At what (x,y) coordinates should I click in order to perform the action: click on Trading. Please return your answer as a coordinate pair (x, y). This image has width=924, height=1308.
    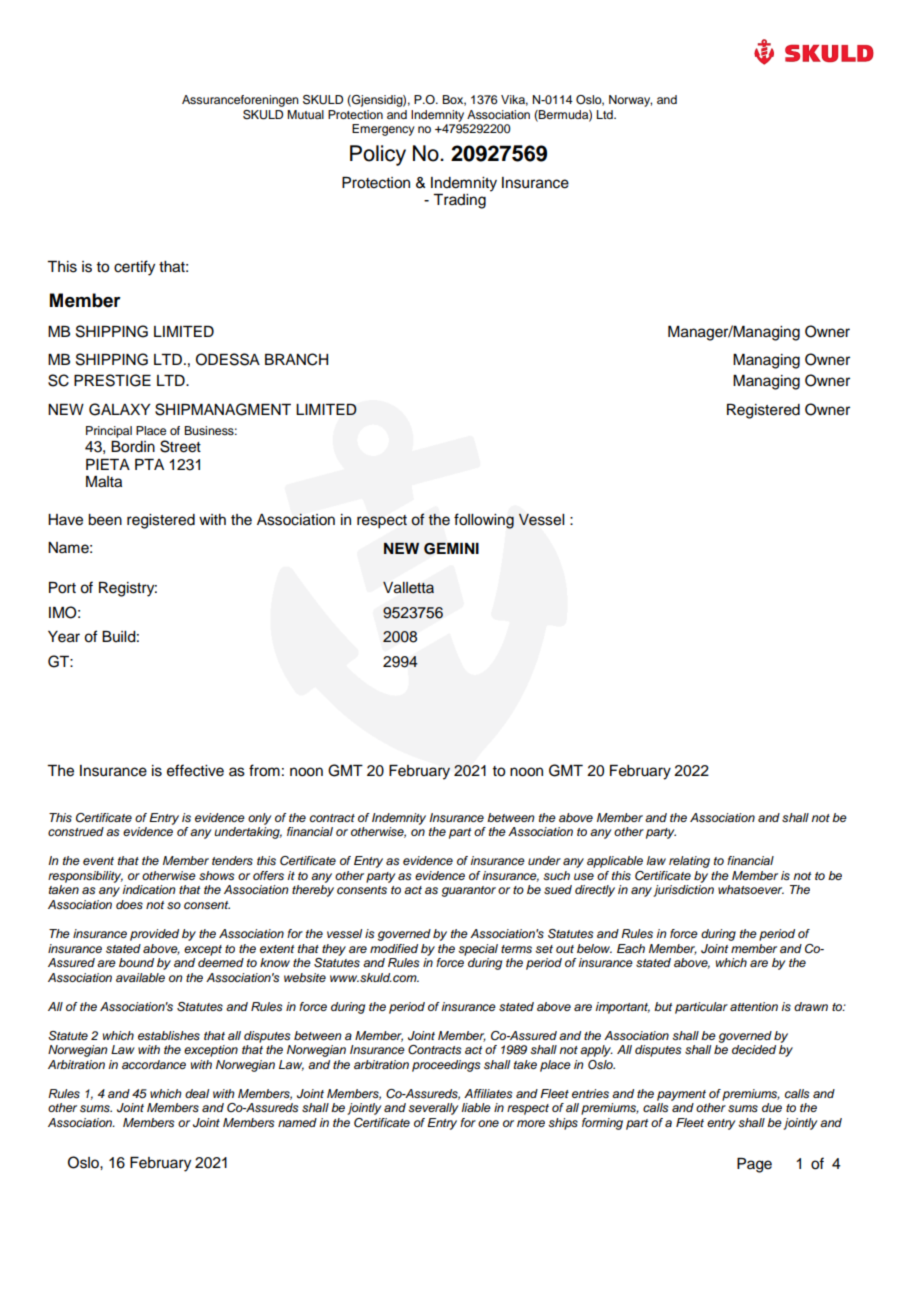
    Looking at the image, I should click on (459, 201).
